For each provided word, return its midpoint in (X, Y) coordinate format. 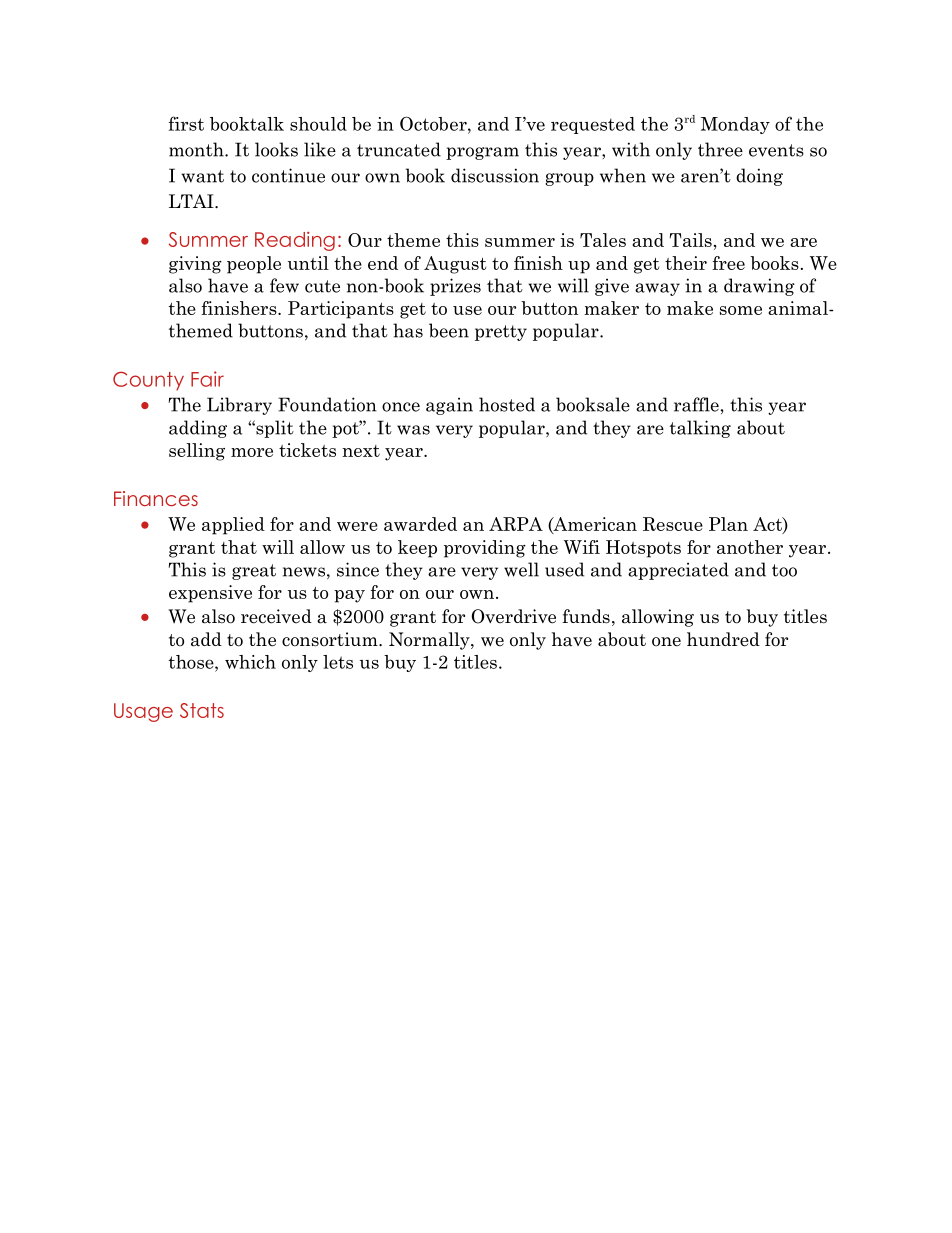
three (720, 149)
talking (700, 429)
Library (239, 406)
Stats (202, 710)
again (449, 406)
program (482, 153)
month (197, 149)
